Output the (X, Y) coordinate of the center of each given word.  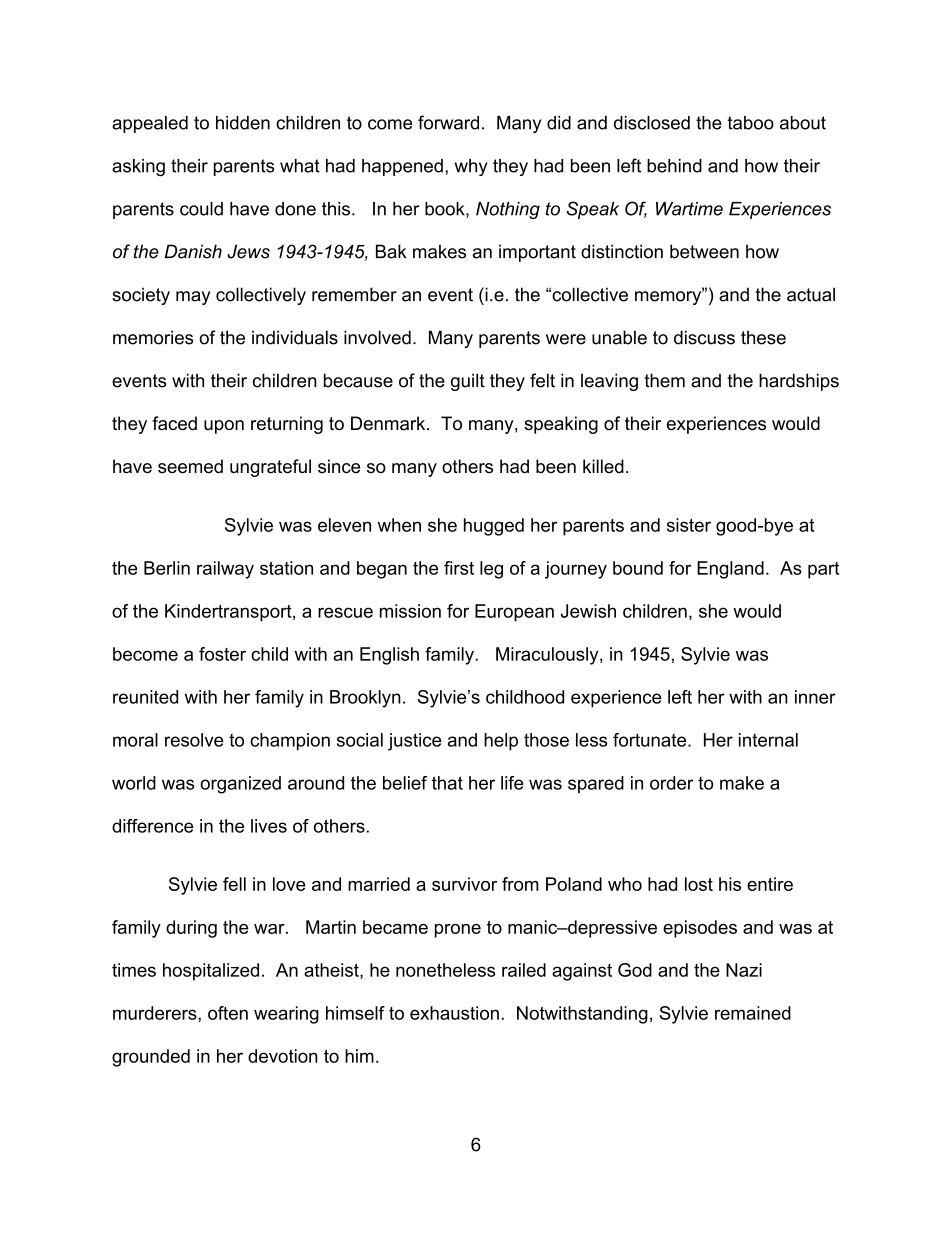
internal (768, 740)
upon (224, 427)
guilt (468, 382)
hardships (799, 382)
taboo (750, 123)
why (471, 167)
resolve (194, 740)
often (228, 1013)
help (501, 742)
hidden (243, 123)
